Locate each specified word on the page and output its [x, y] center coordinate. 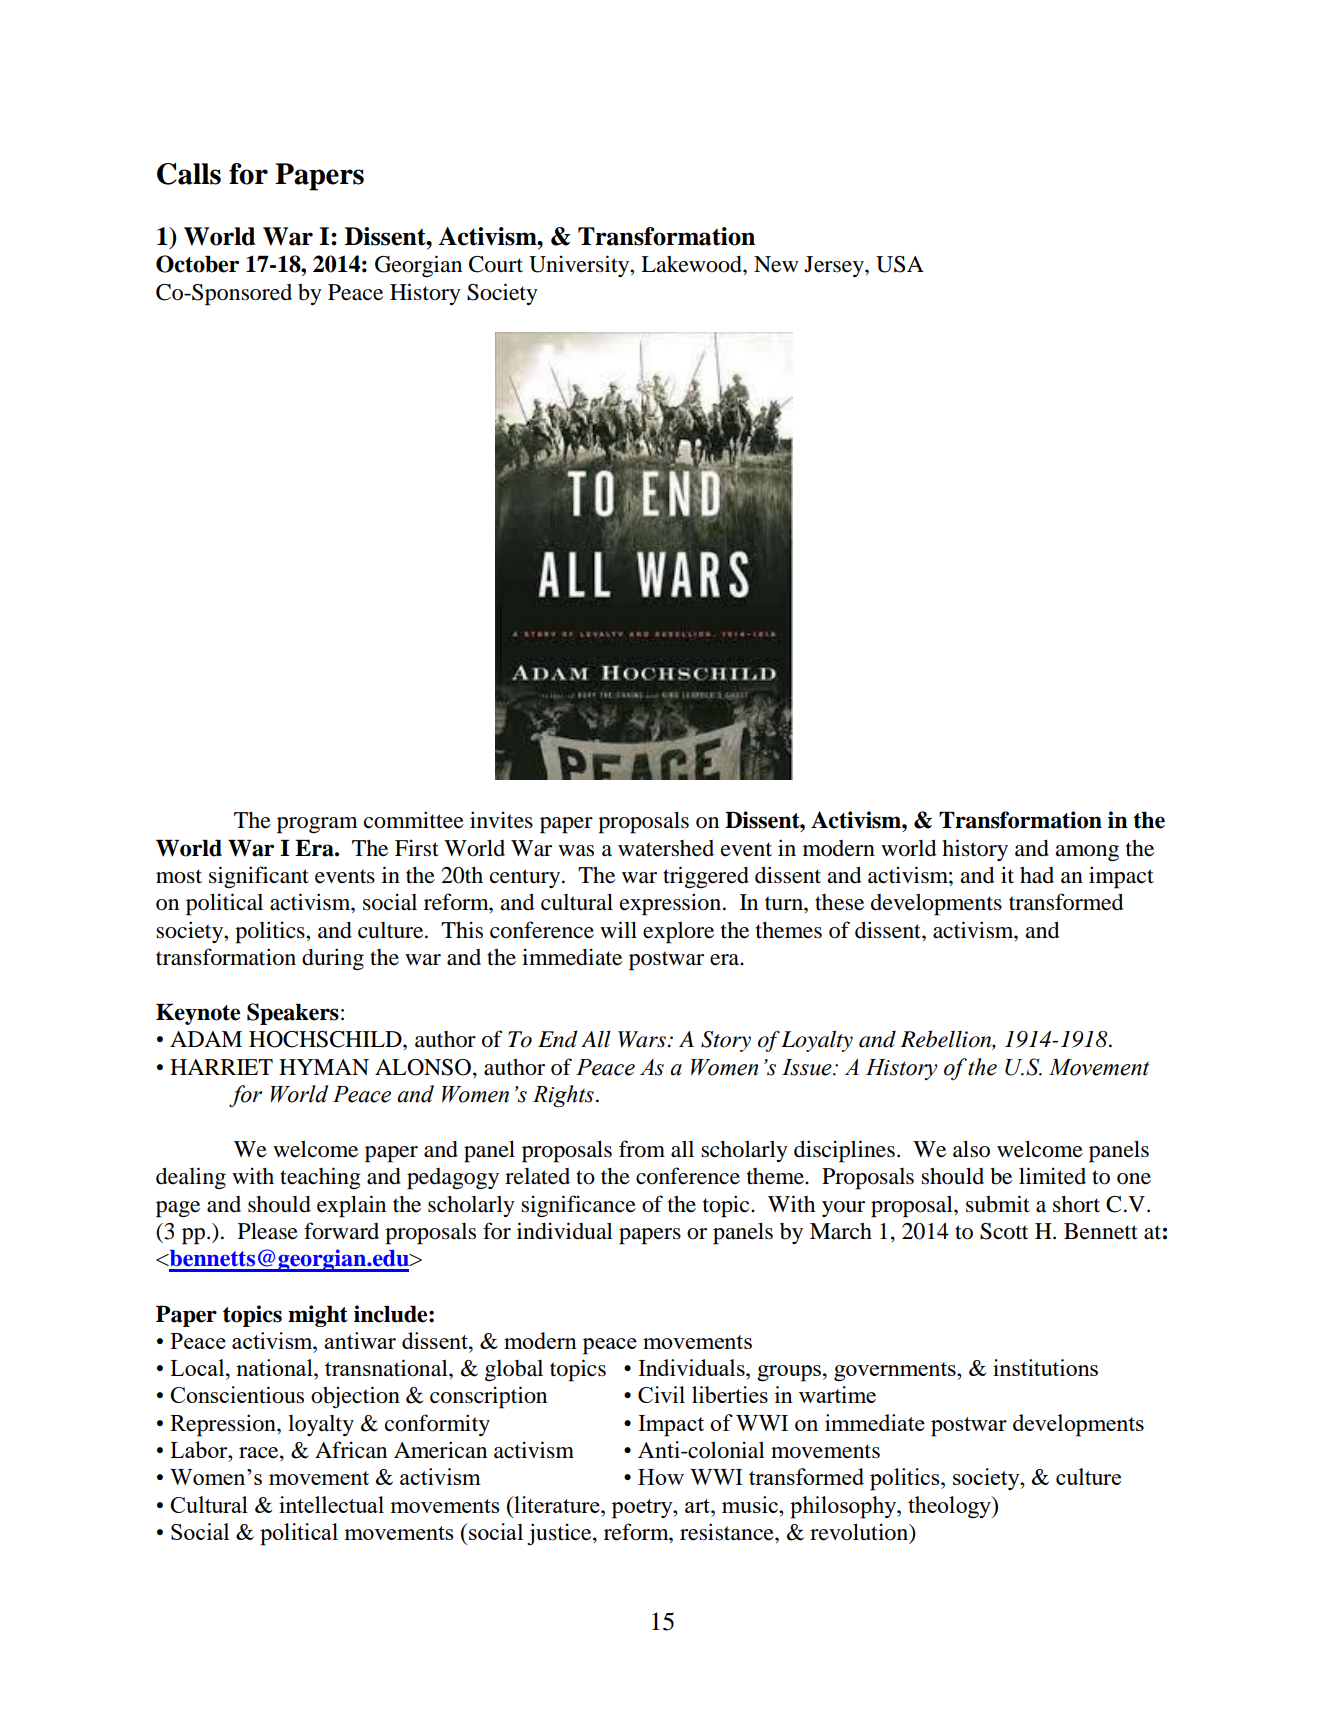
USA [900, 264]
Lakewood [692, 264]
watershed [666, 848]
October [197, 264]
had [1037, 875]
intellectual [331, 1504]
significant [259, 877]
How [661, 1477]
